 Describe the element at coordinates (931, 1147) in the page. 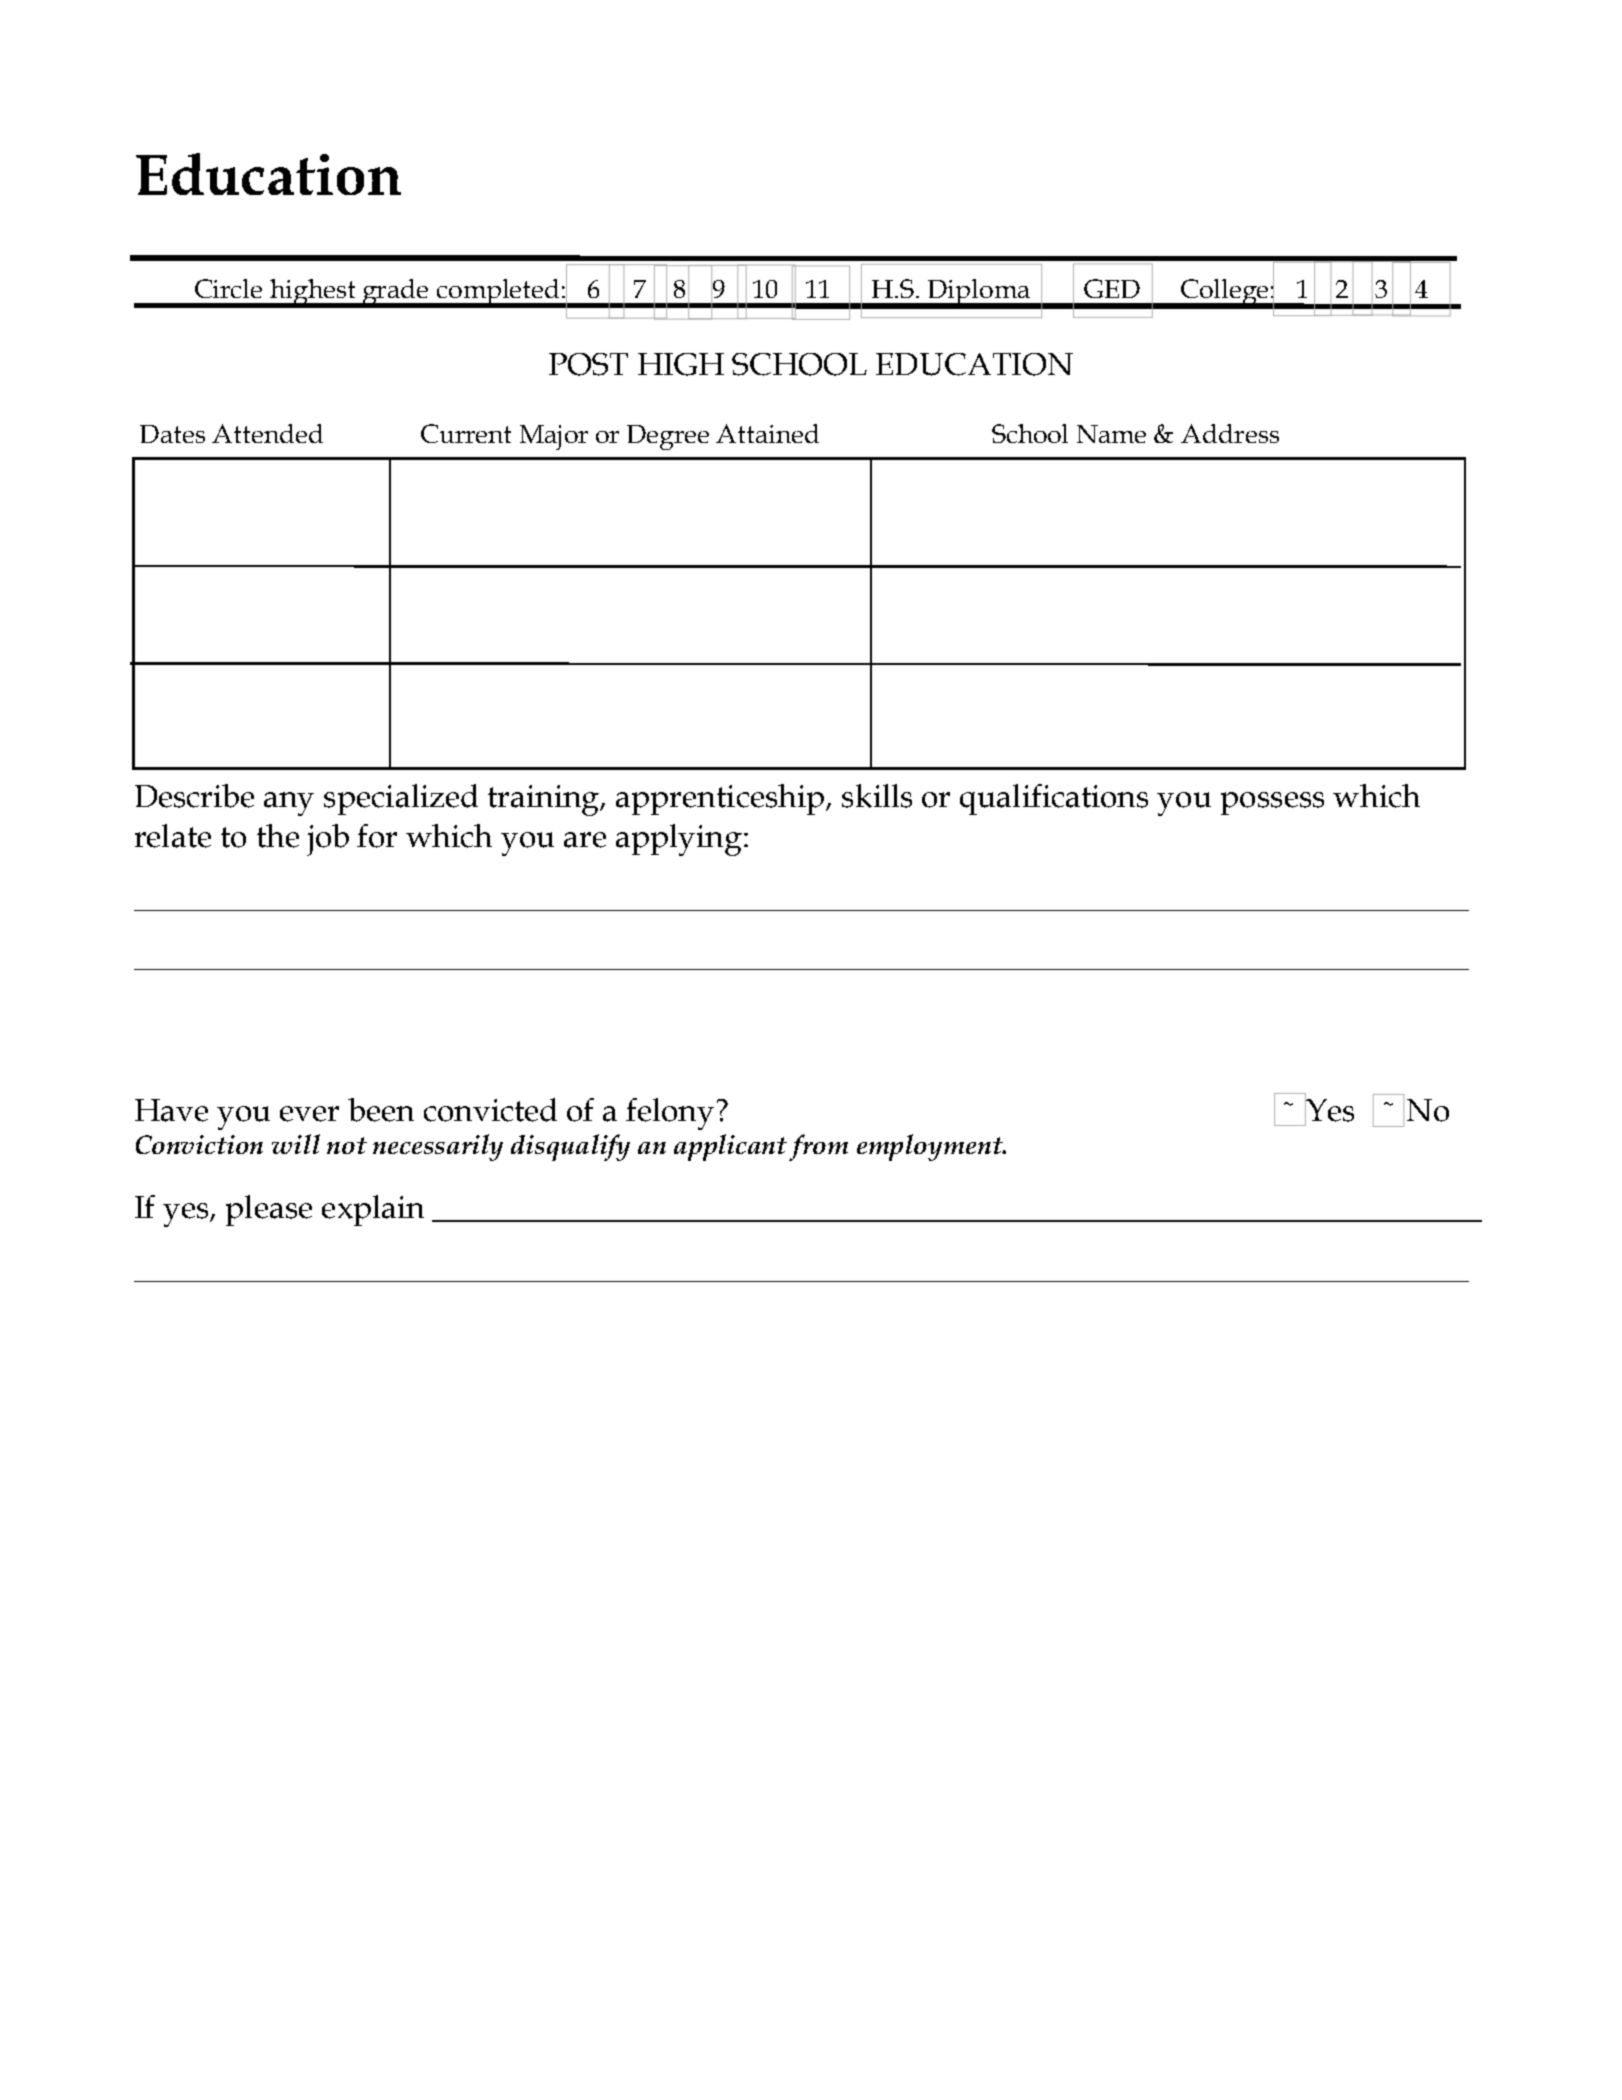

I see `employment` at that location.
